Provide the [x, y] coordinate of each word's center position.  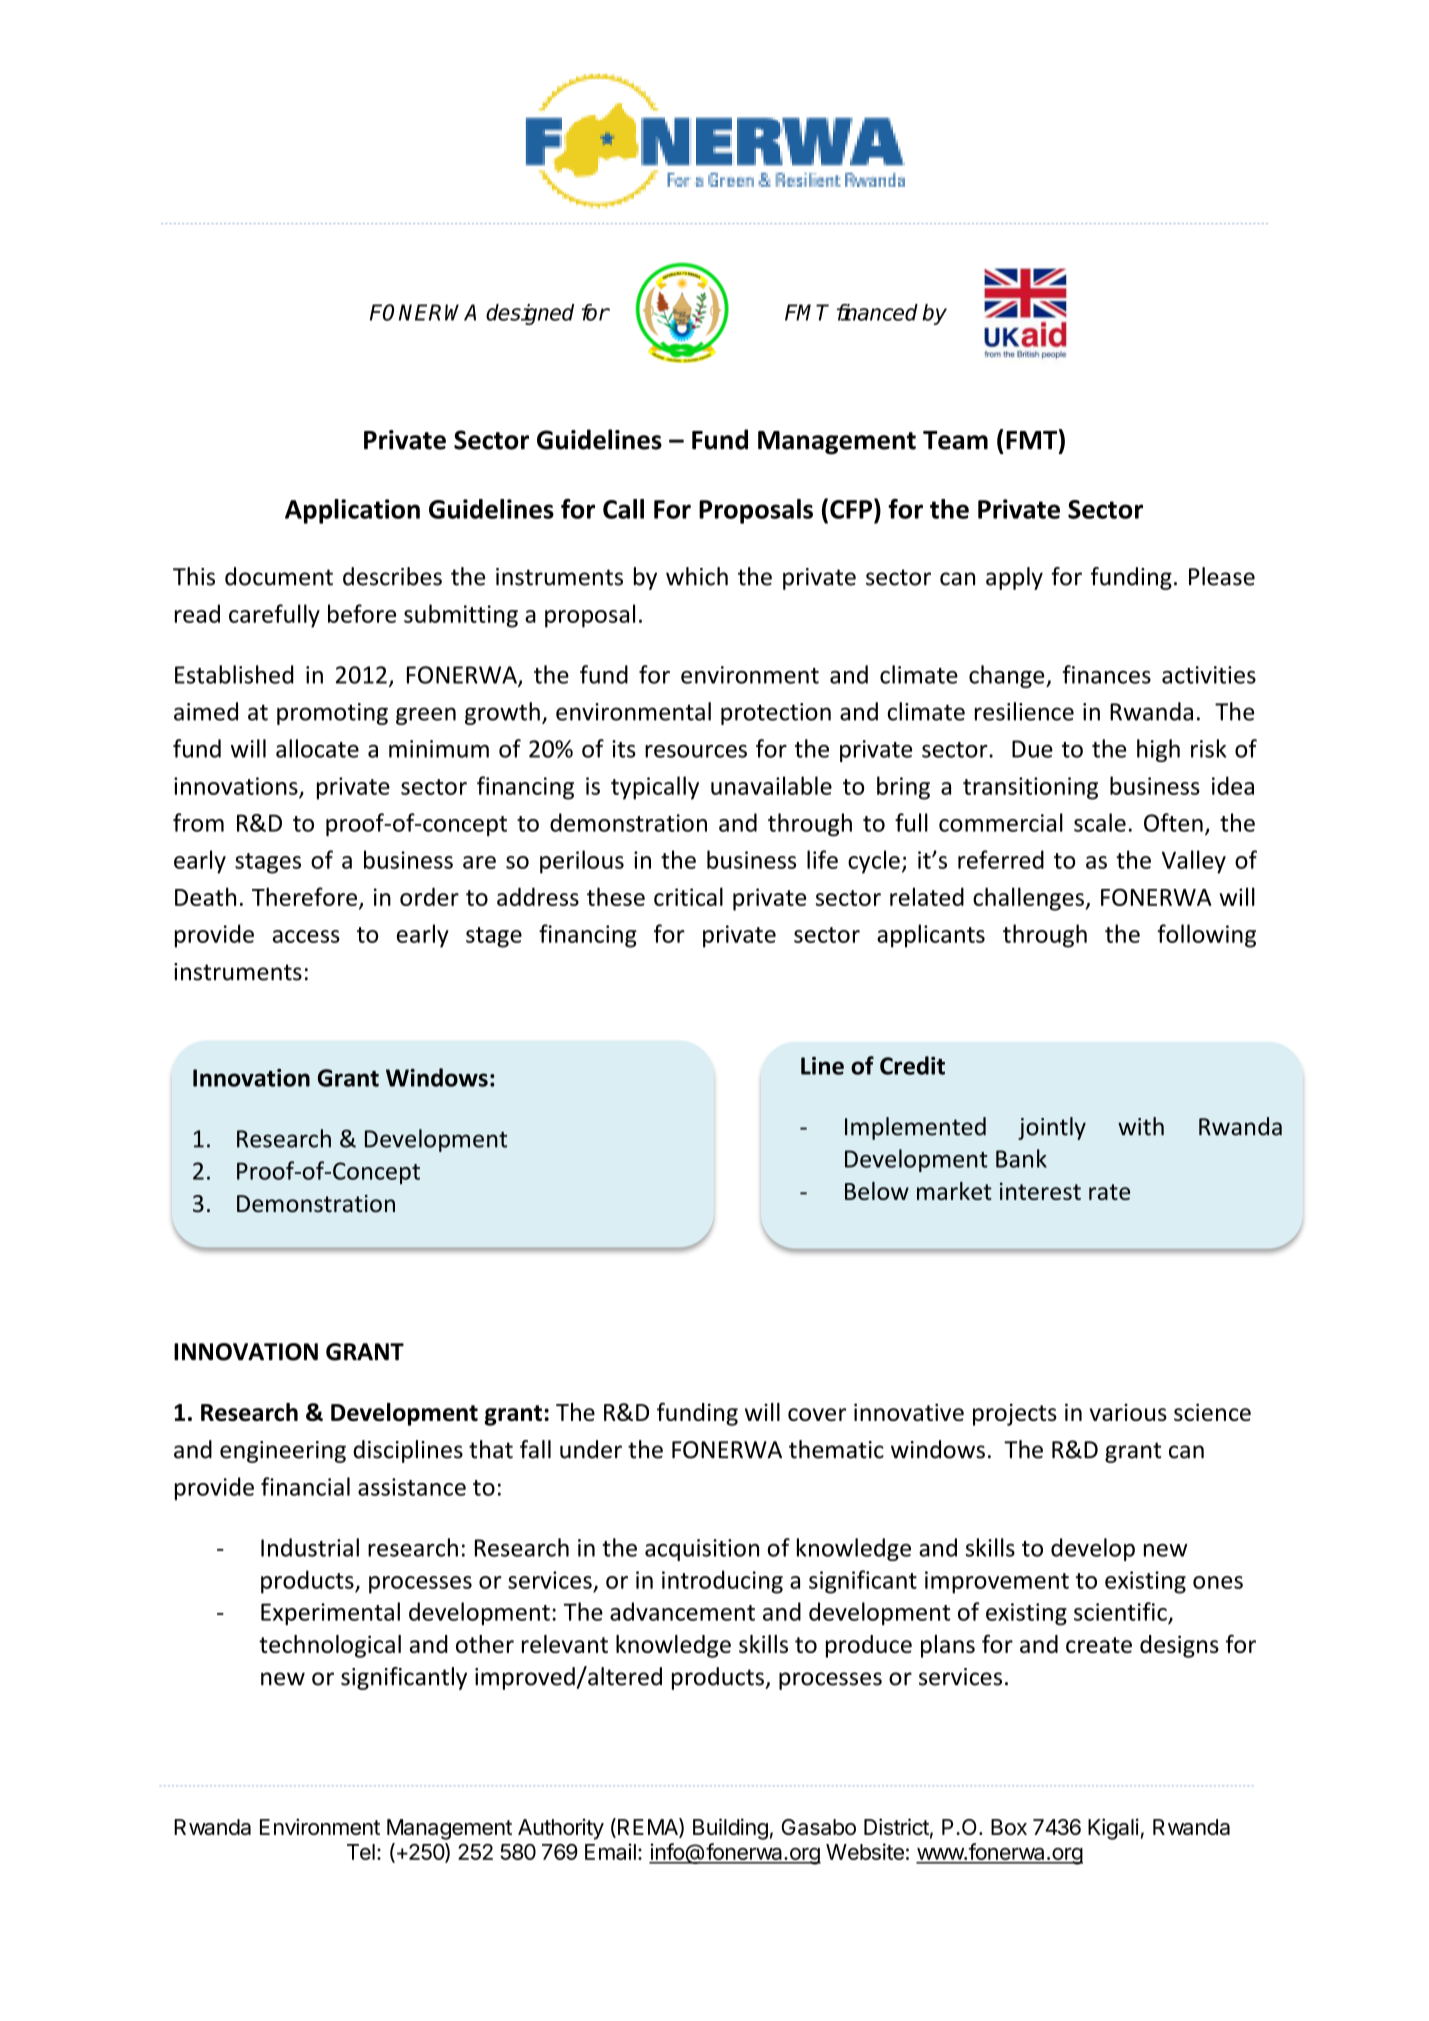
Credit [912, 1065]
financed [877, 312]
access [306, 936]
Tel [361, 1852]
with [1141, 1126]
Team [955, 440]
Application [352, 511]
